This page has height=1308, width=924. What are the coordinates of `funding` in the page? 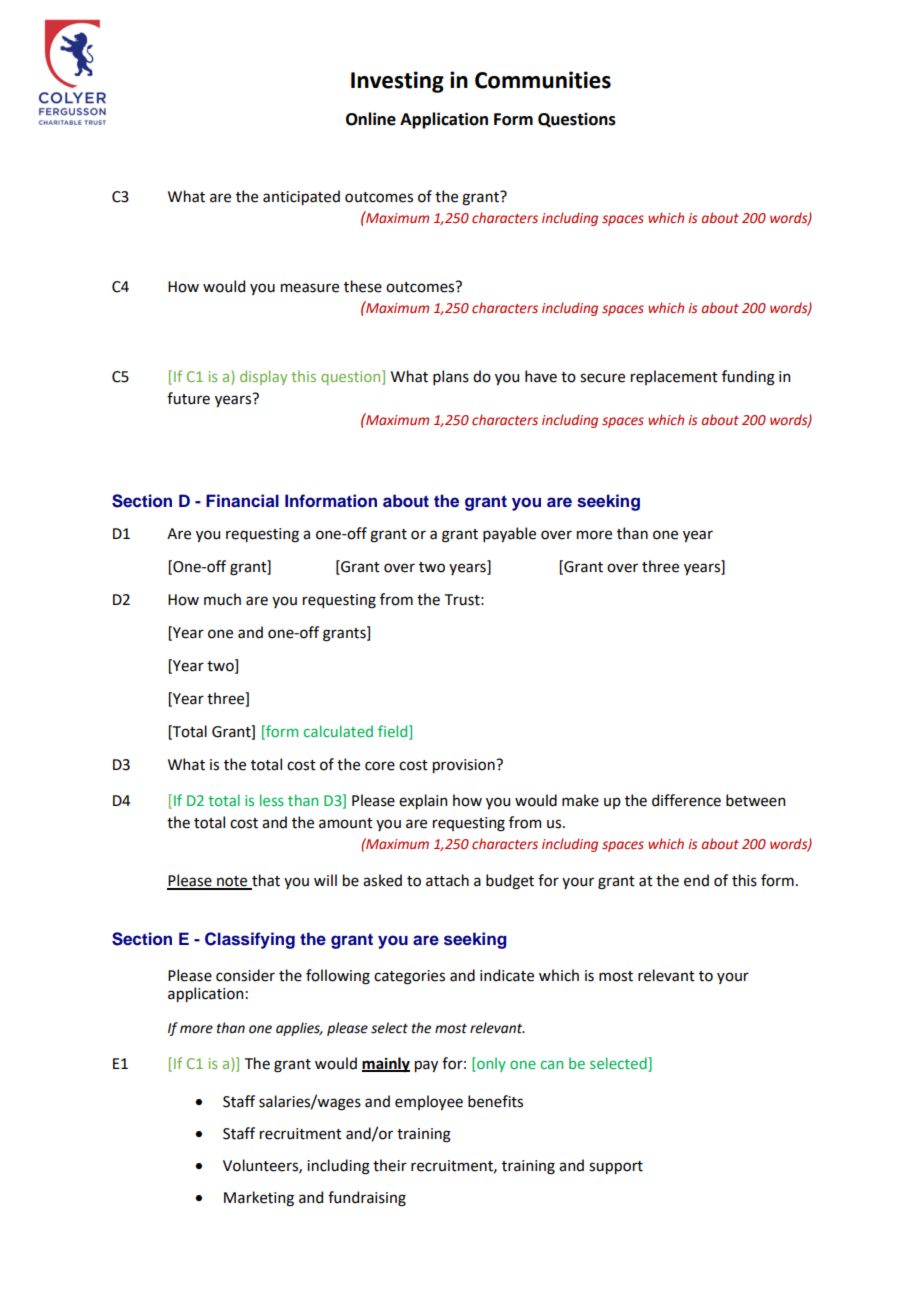 It's located at (748, 378).
